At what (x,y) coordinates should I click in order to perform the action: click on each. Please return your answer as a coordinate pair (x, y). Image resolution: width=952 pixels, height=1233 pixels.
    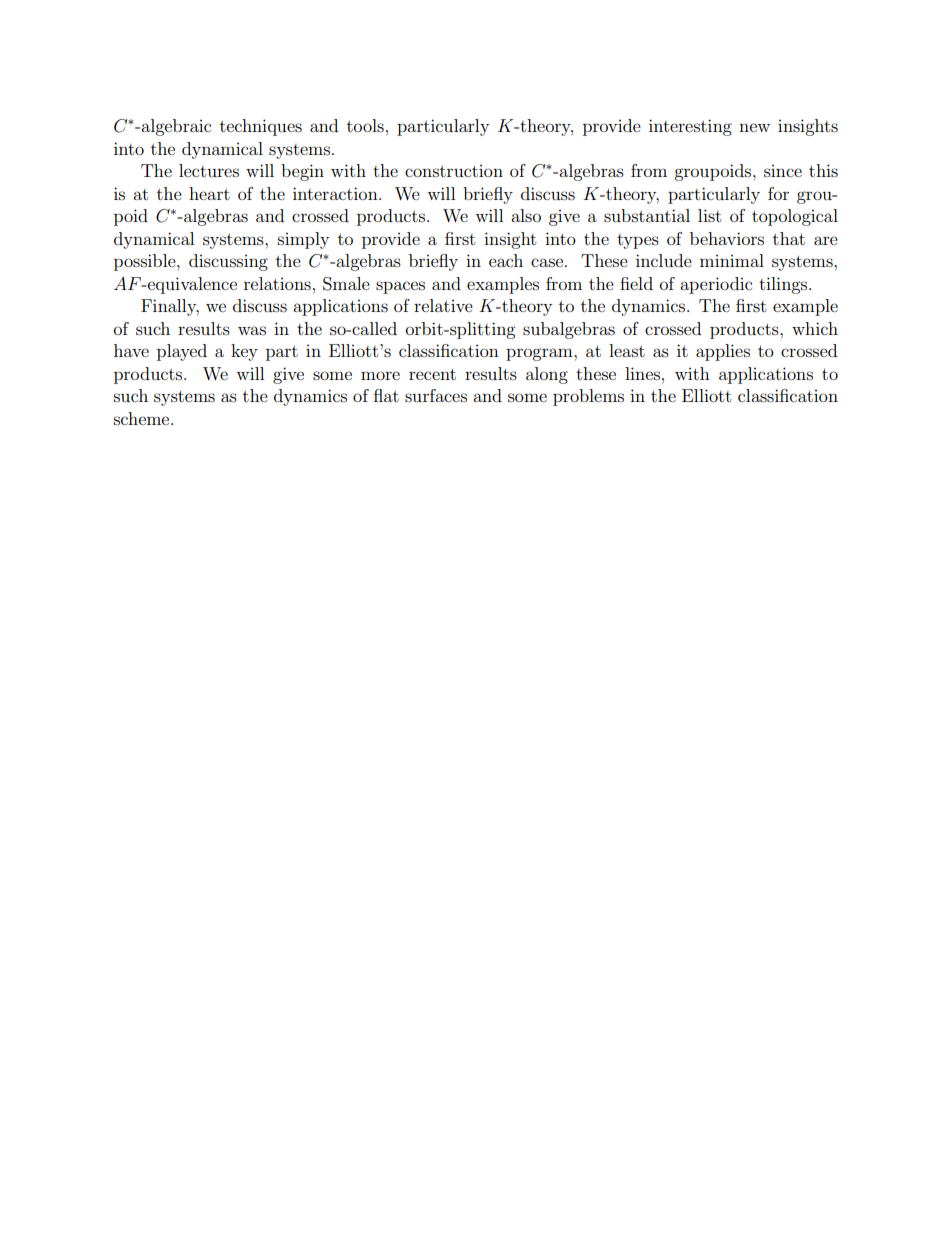
    Looking at the image, I should click on (506, 260).
